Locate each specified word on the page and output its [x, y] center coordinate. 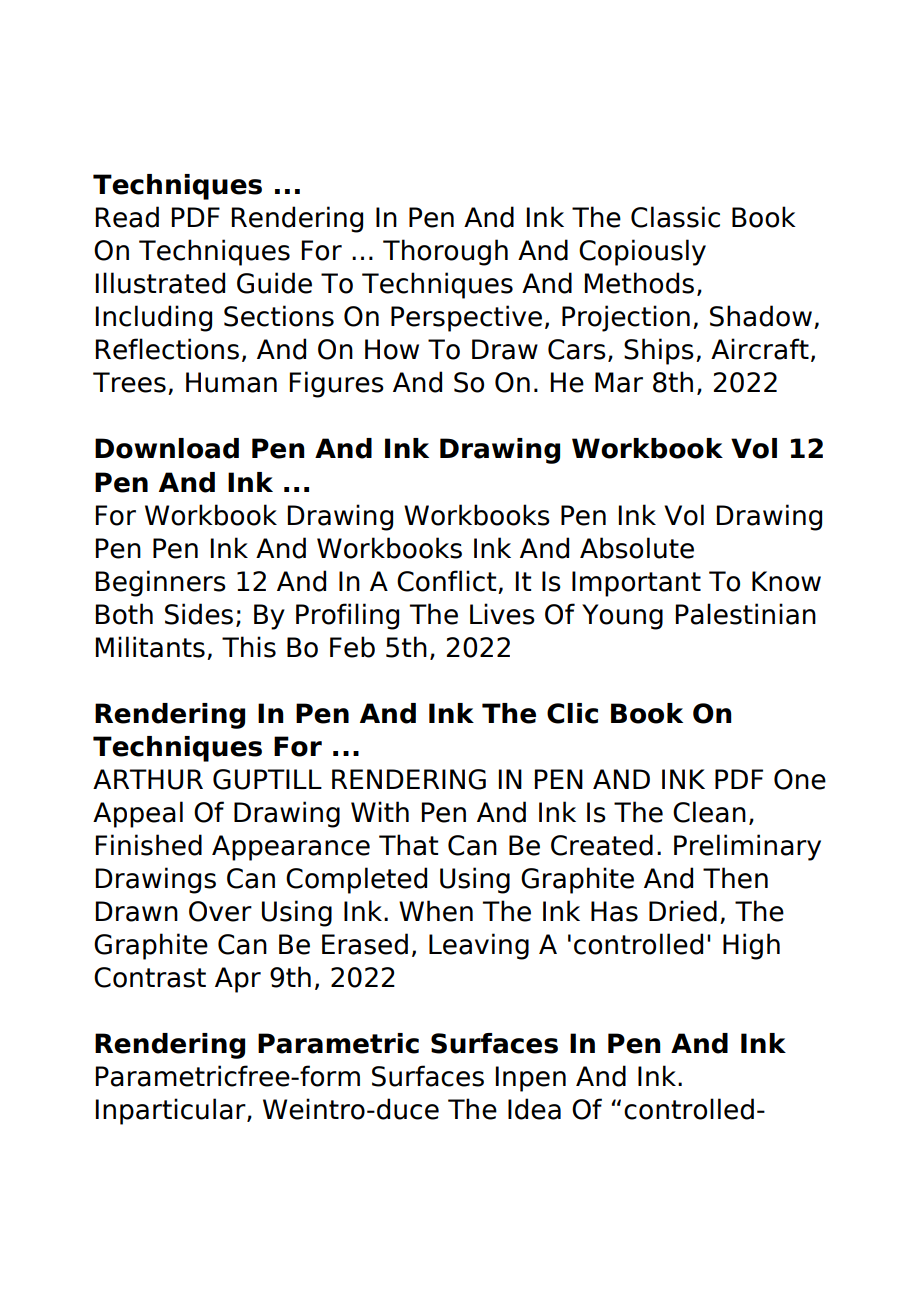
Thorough [445, 252]
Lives [502, 614]
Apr [238, 980]
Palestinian [746, 614]
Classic [675, 217]
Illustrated [160, 283]
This [249, 647]
